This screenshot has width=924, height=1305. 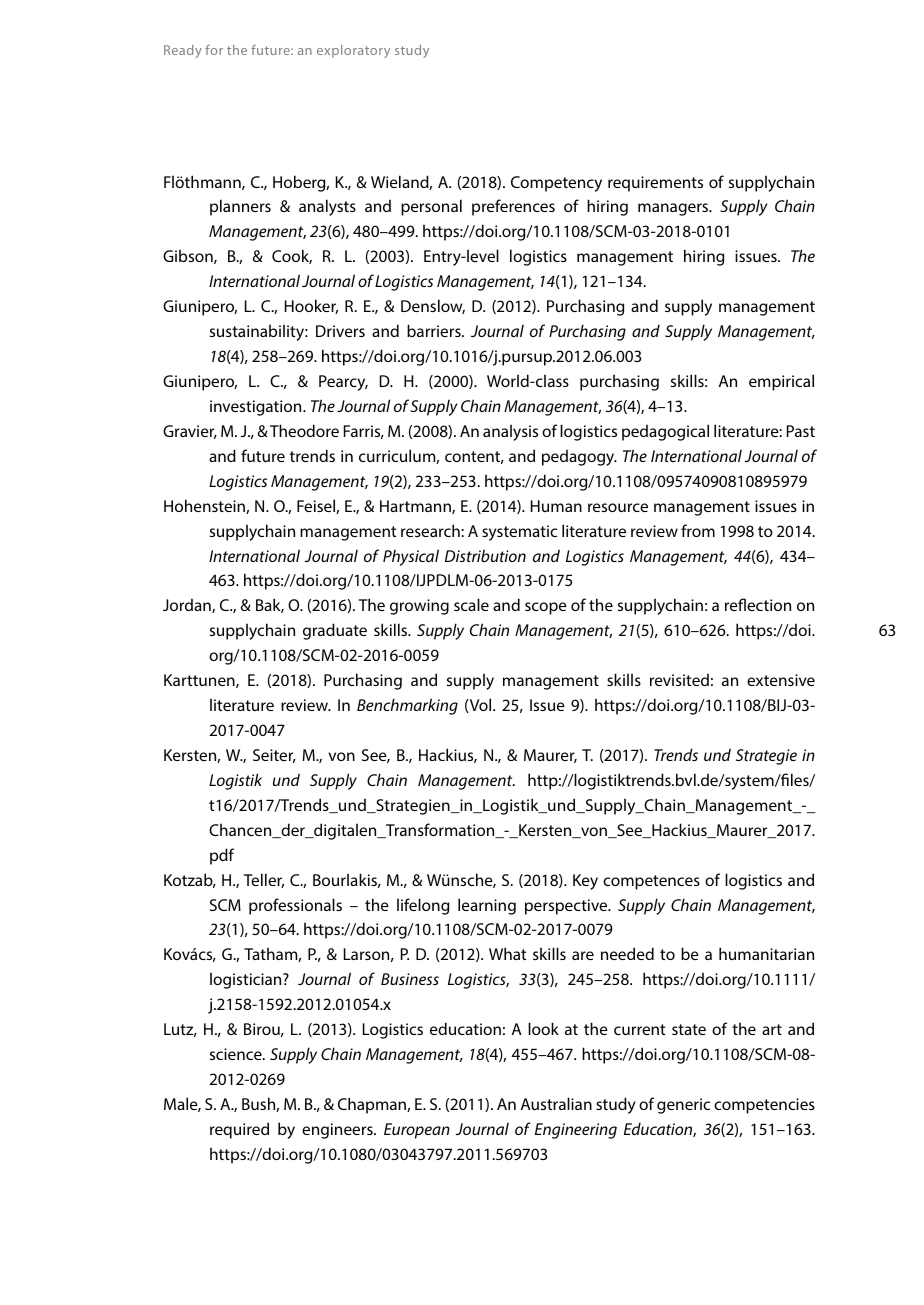 What do you see at coordinates (655, 184) in the screenshot?
I see `requirements` at bounding box center [655, 184].
